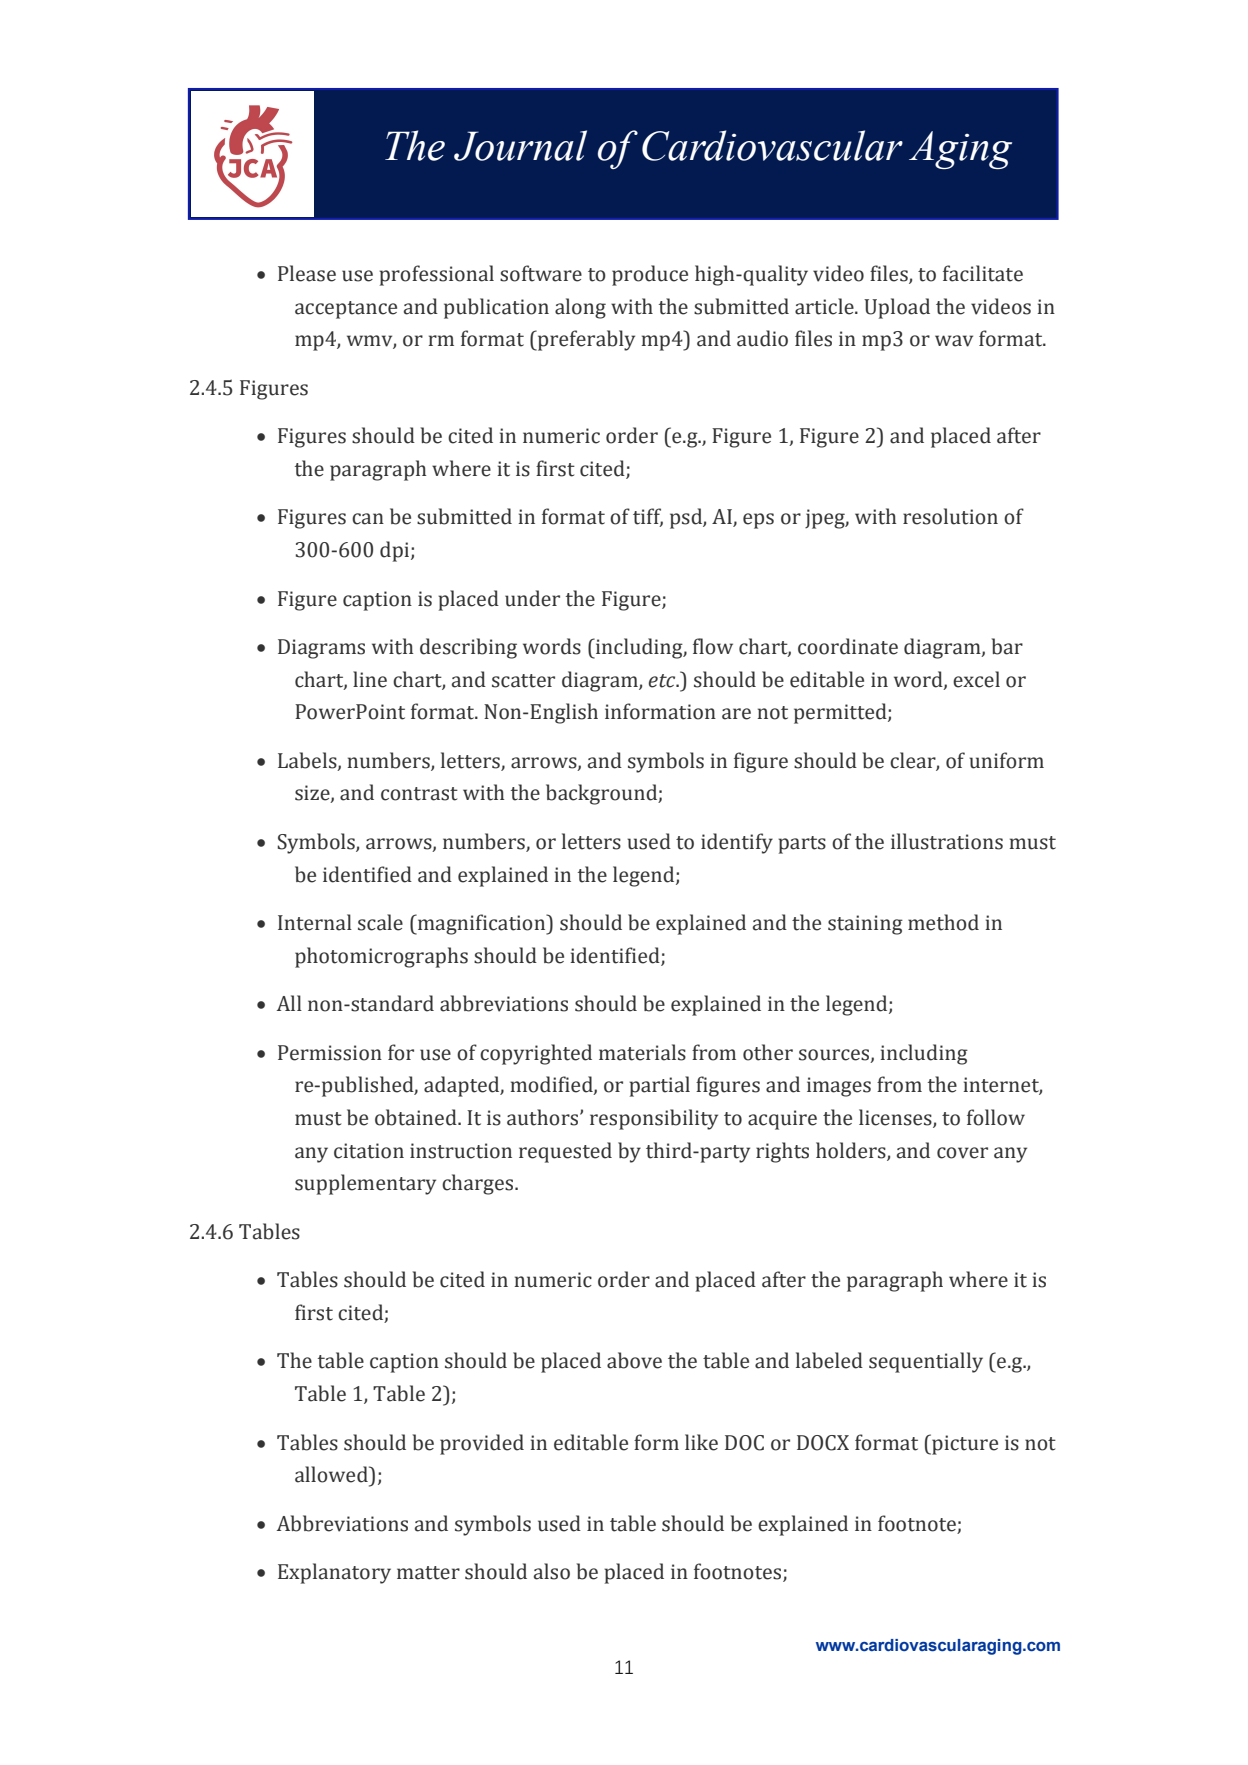 This image has height=1765, width=1248. What do you see at coordinates (701, 1442) in the image?
I see `like` at bounding box center [701, 1442].
